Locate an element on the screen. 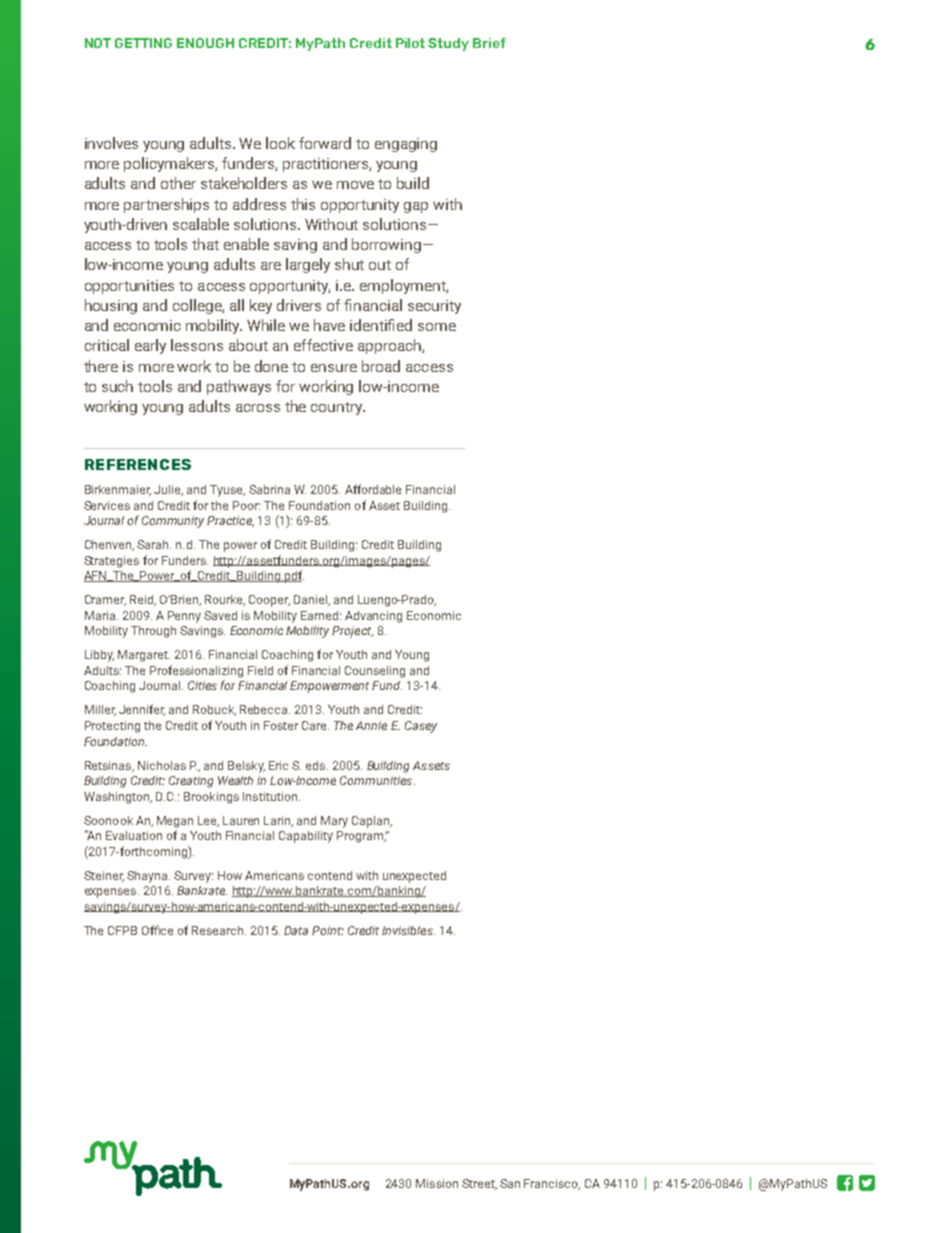 Image resolution: width=952 pixels, height=1233 pixels. Mission is located at coordinates (437, 1183).
